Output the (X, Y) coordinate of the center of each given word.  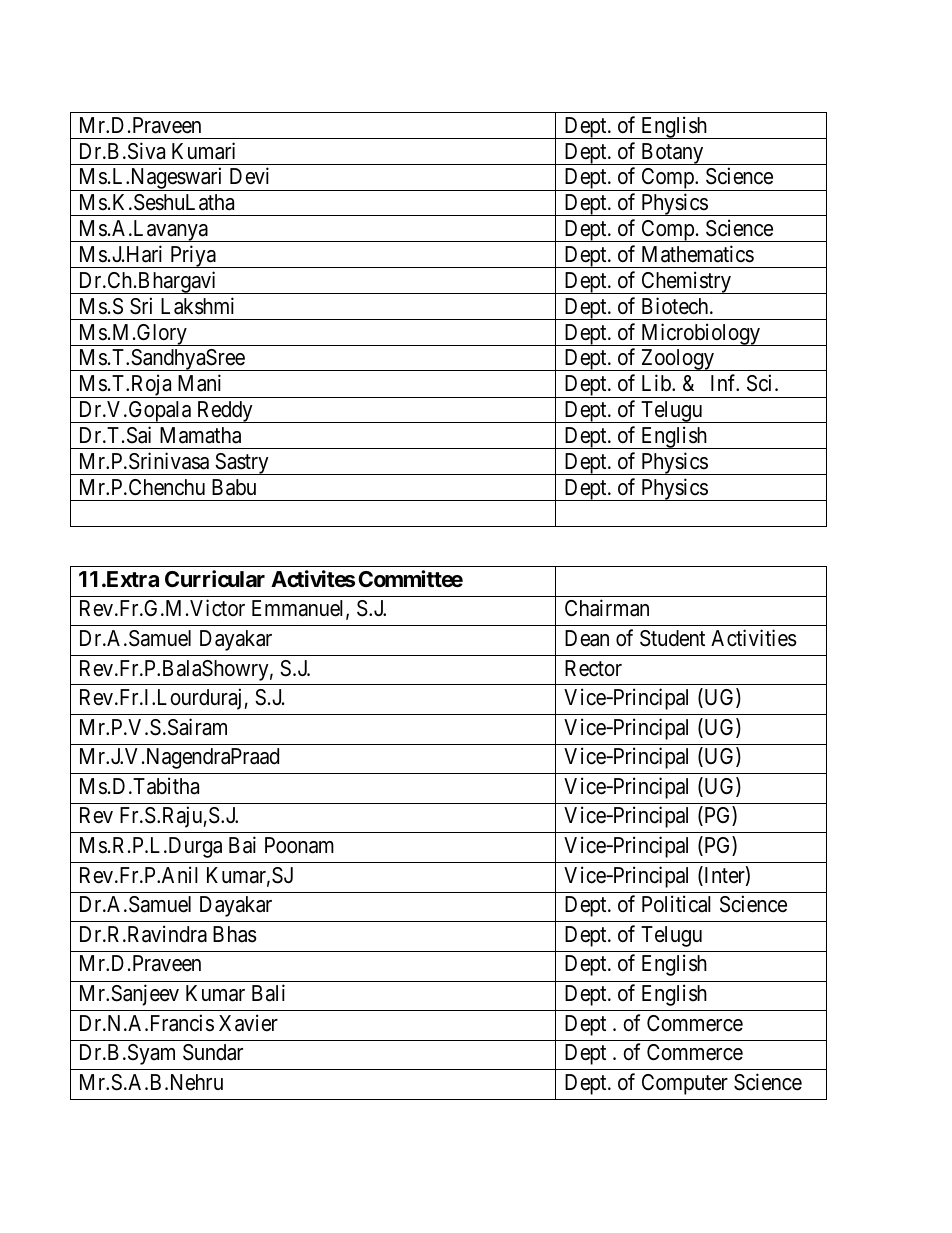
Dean (587, 638)
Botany (672, 154)
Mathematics (698, 254)
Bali (268, 993)
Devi (249, 176)
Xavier (248, 1023)
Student (672, 638)
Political (676, 904)
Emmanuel (299, 609)
